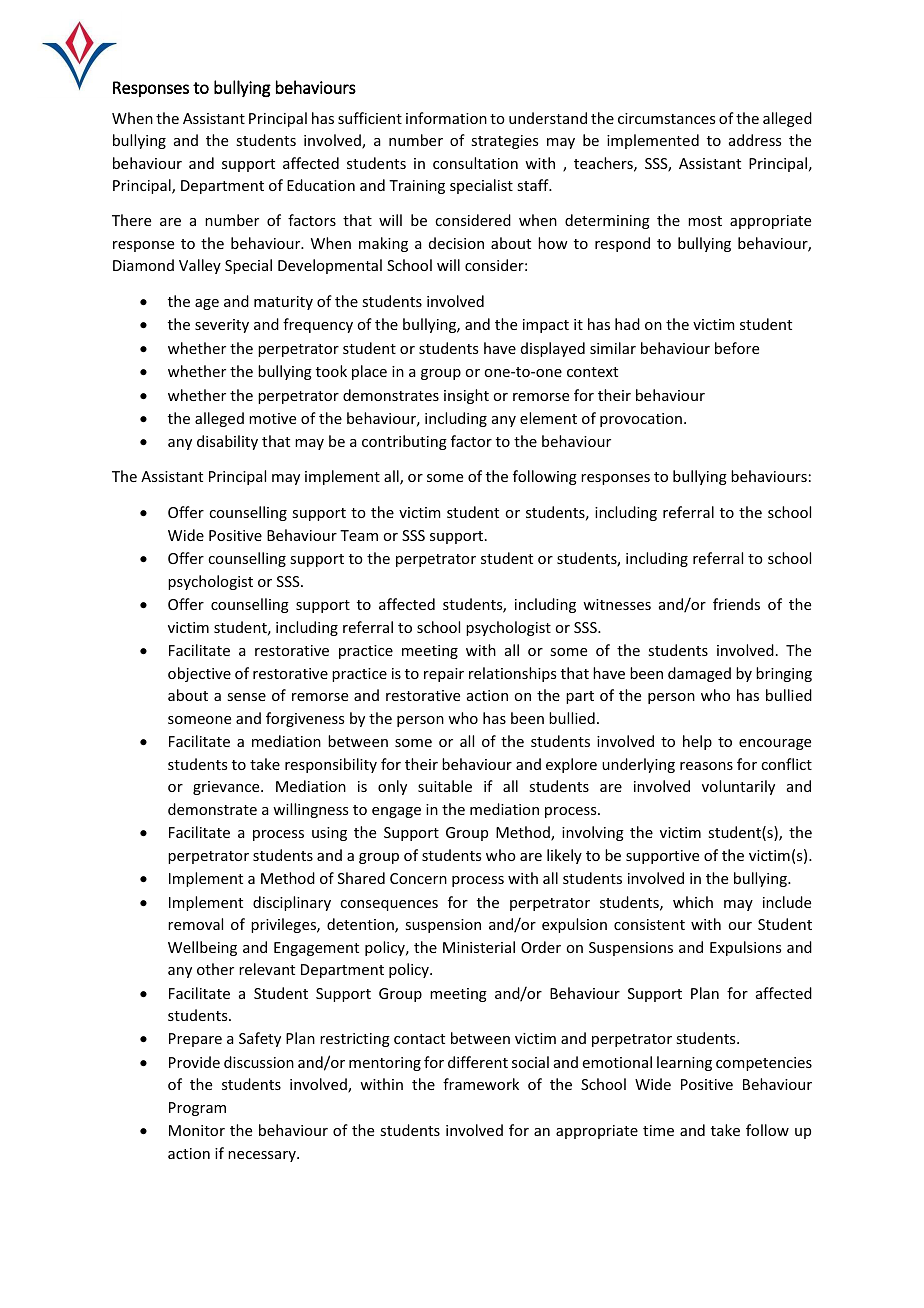 The height and width of the screenshot is (1308, 924). What do you see at coordinates (475, 163) in the screenshot?
I see `consultation` at bounding box center [475, 163].
